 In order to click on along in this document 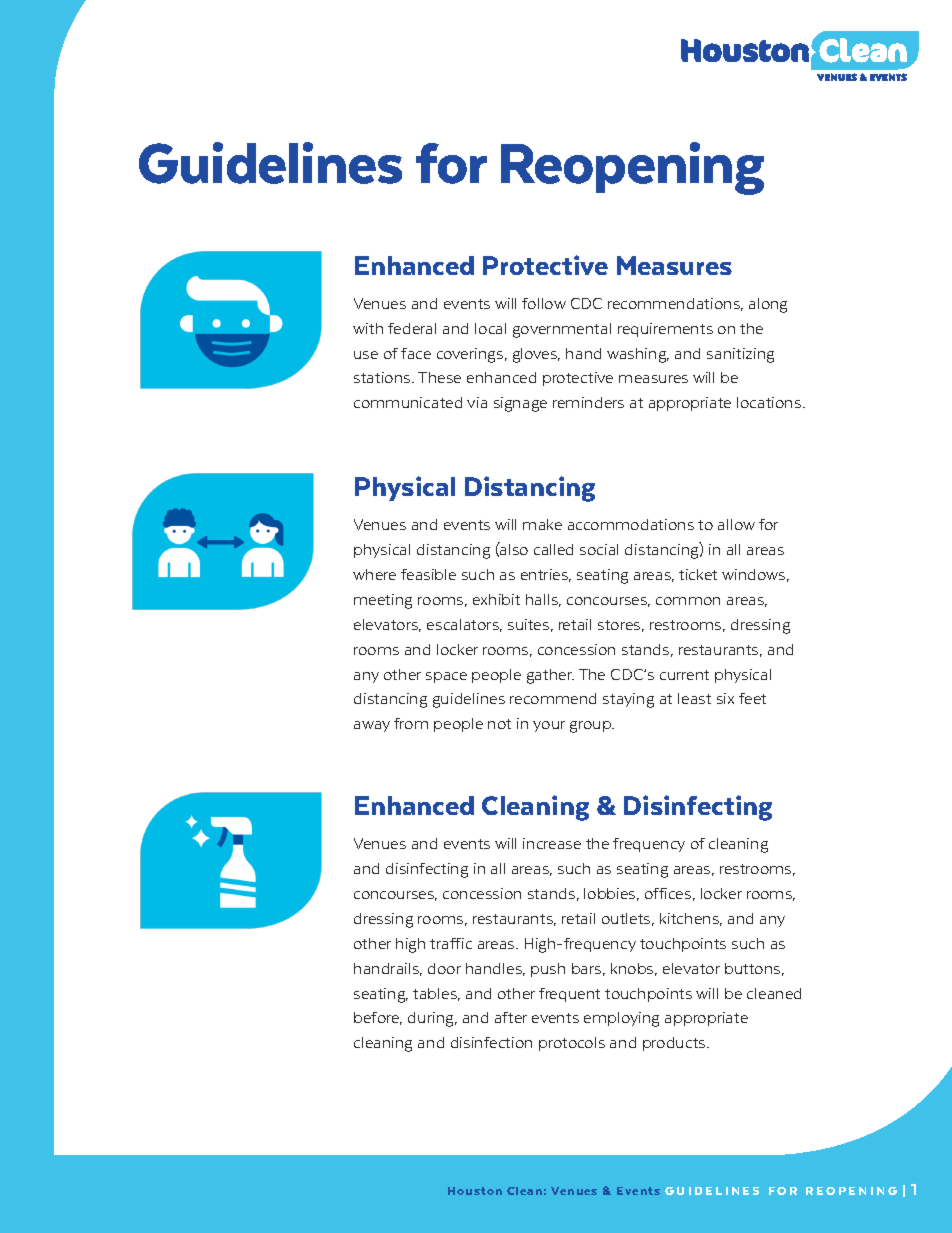, I will do `click(768, 305)`.
